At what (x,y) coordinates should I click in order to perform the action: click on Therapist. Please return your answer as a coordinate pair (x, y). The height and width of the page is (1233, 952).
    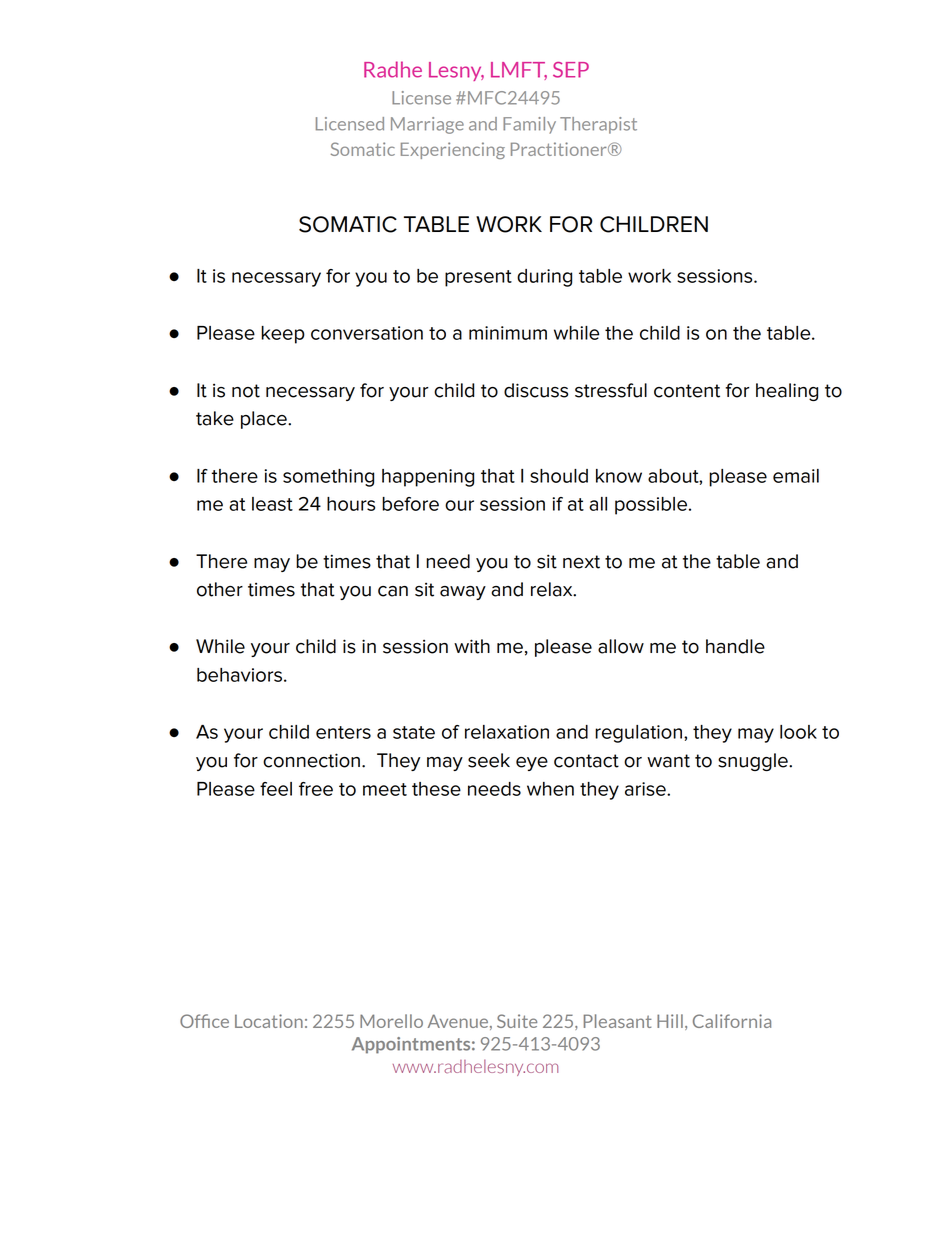
    Looking at the image, I should click on (598, 125).
